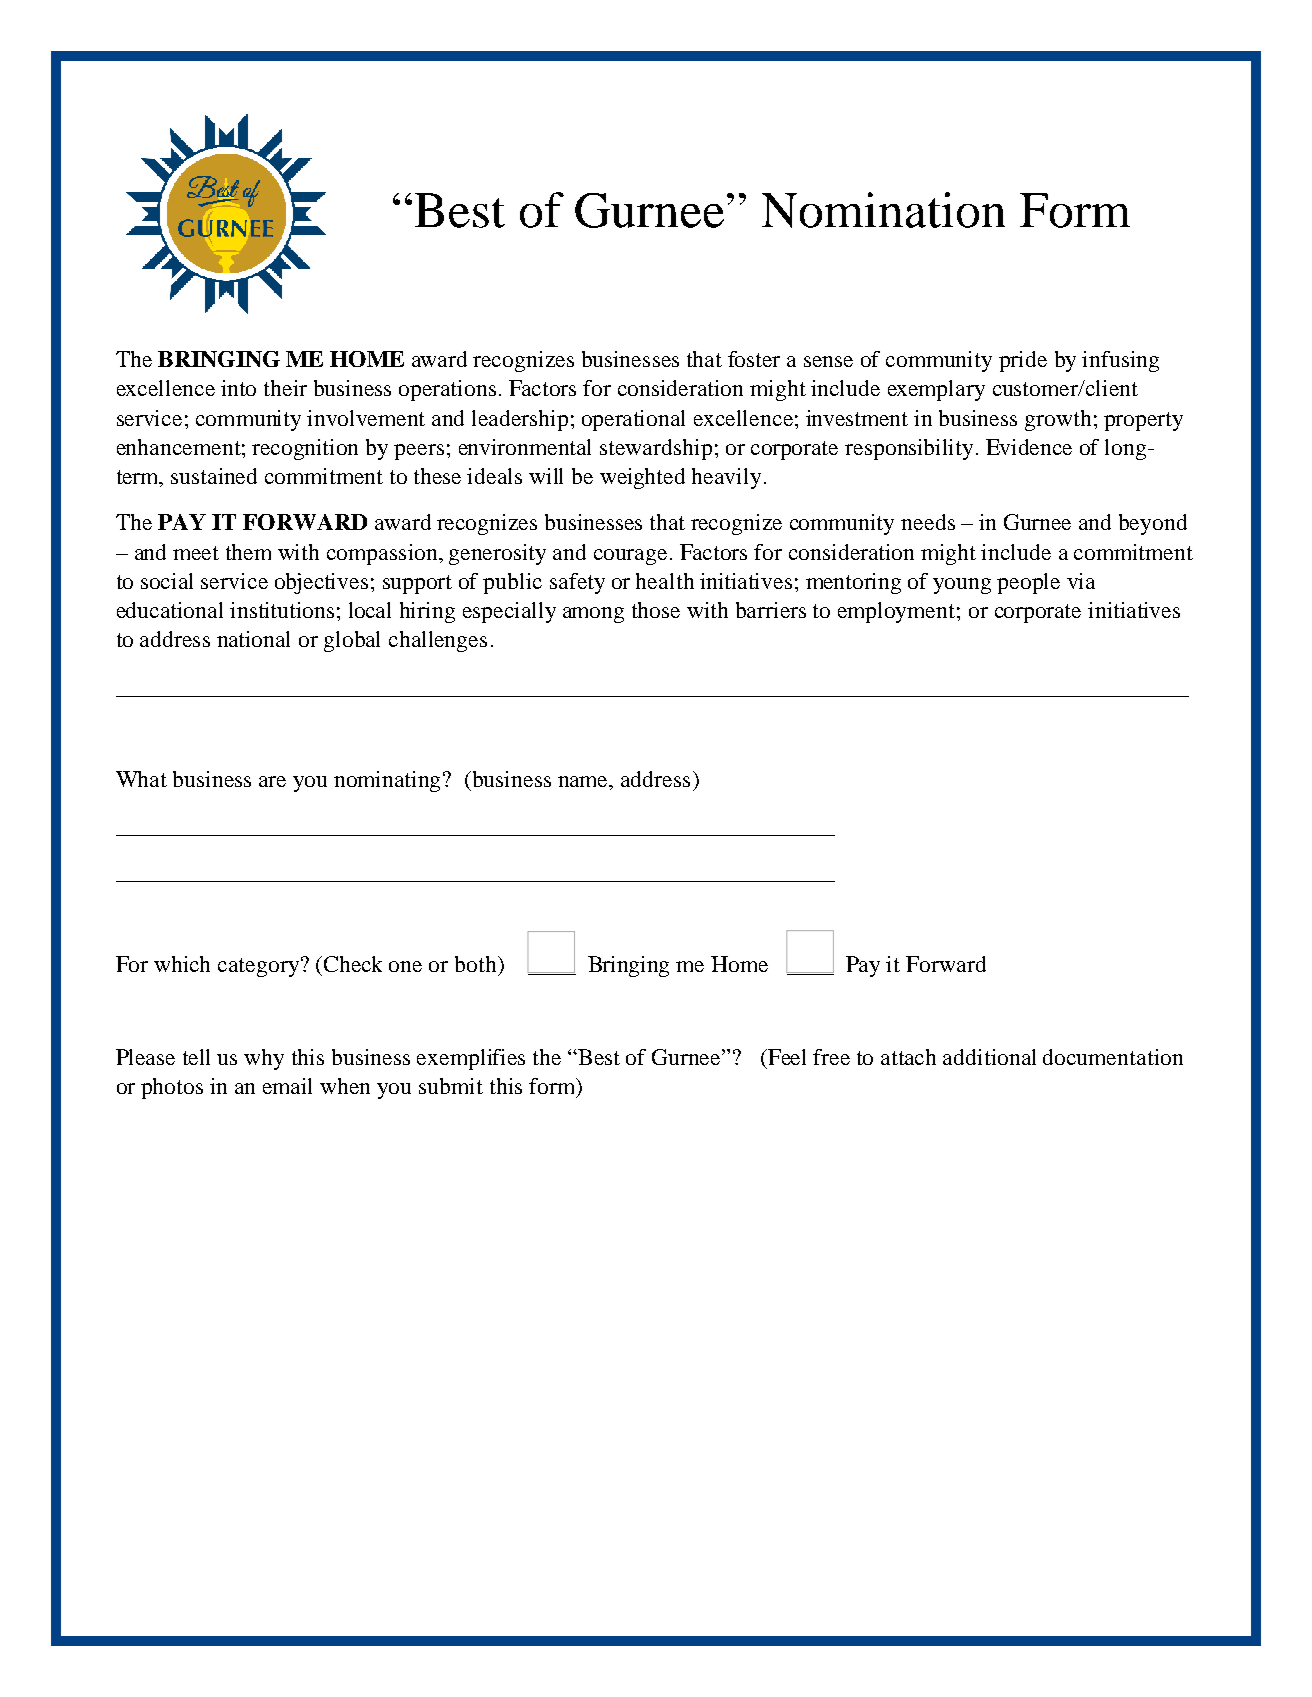  What do you see at coordinates (883, 210) in the image?
I see `Nomination` at bounding box center [883, 210].
